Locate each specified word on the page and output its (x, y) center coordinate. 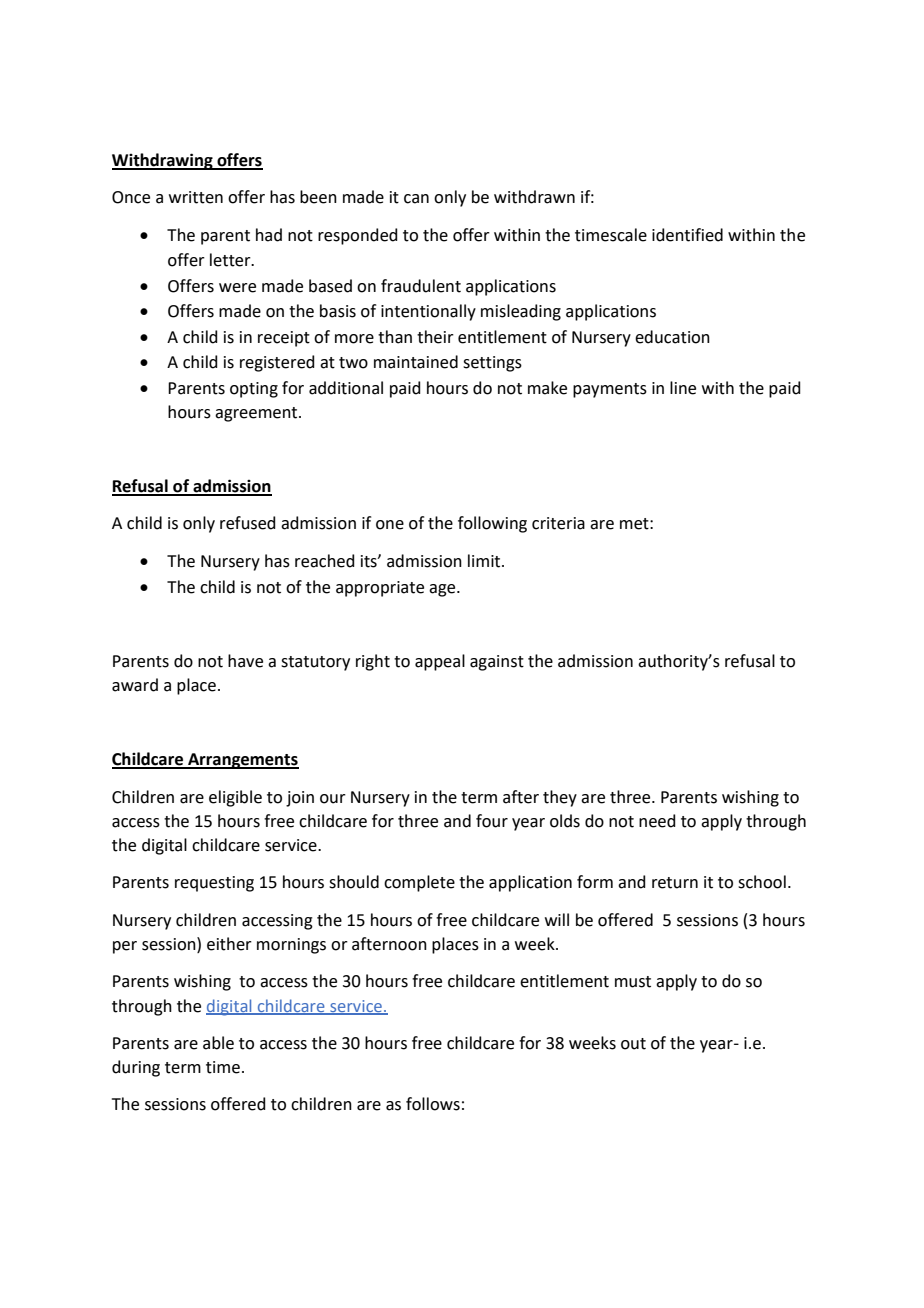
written (196, 197)
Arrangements (242, 761)
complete (419, 883)
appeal (440, 662)
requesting (214, 884)
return (675, 883)
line (683, 388)
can (416, 199)
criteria (558, 523)
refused (248, 523)
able (218, 1043)
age (443, 590)
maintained (416, 362)
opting (254, 390)
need (657, 821)
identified (687, 235)
